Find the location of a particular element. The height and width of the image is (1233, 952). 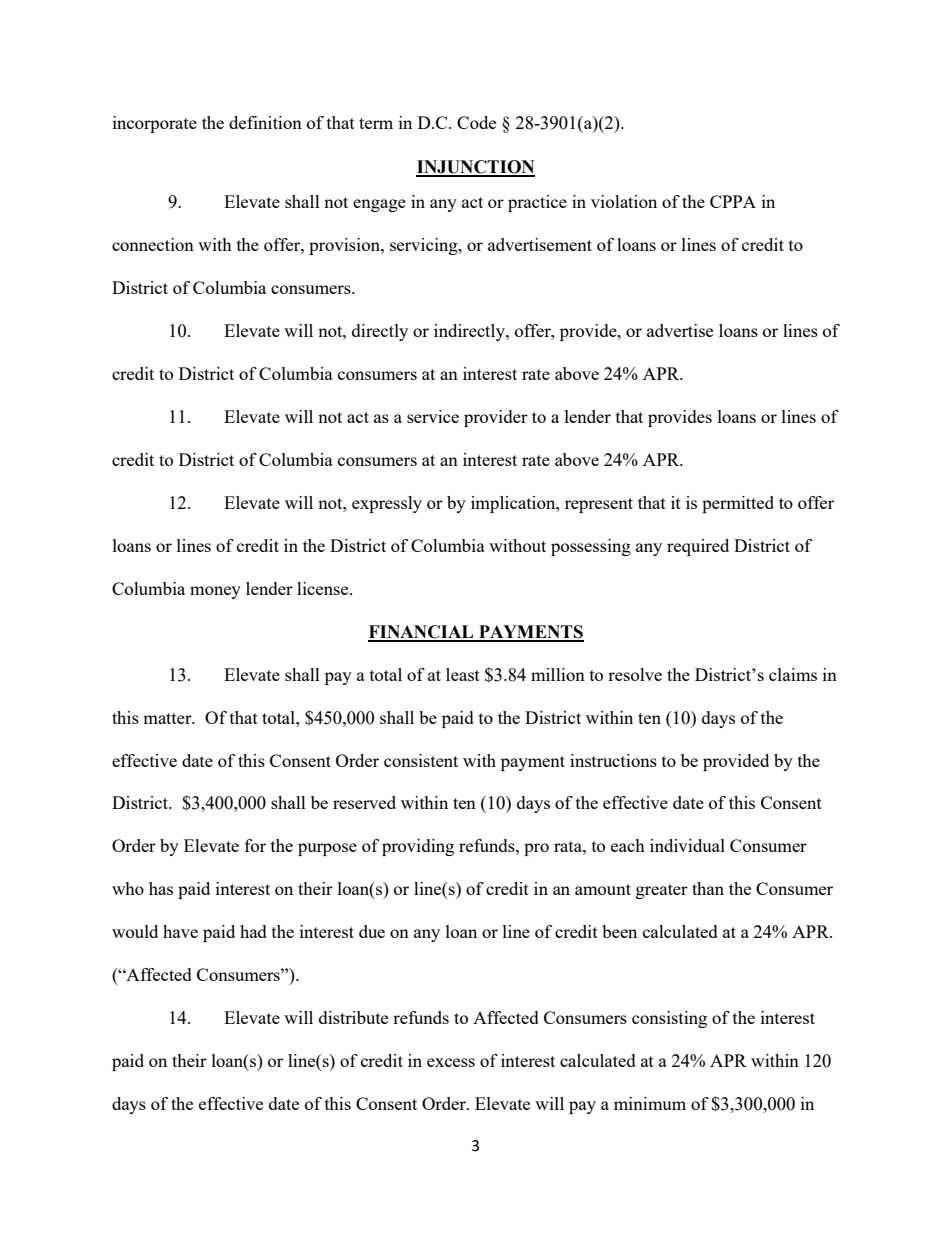

definition is located at coordinates (265, 122).
